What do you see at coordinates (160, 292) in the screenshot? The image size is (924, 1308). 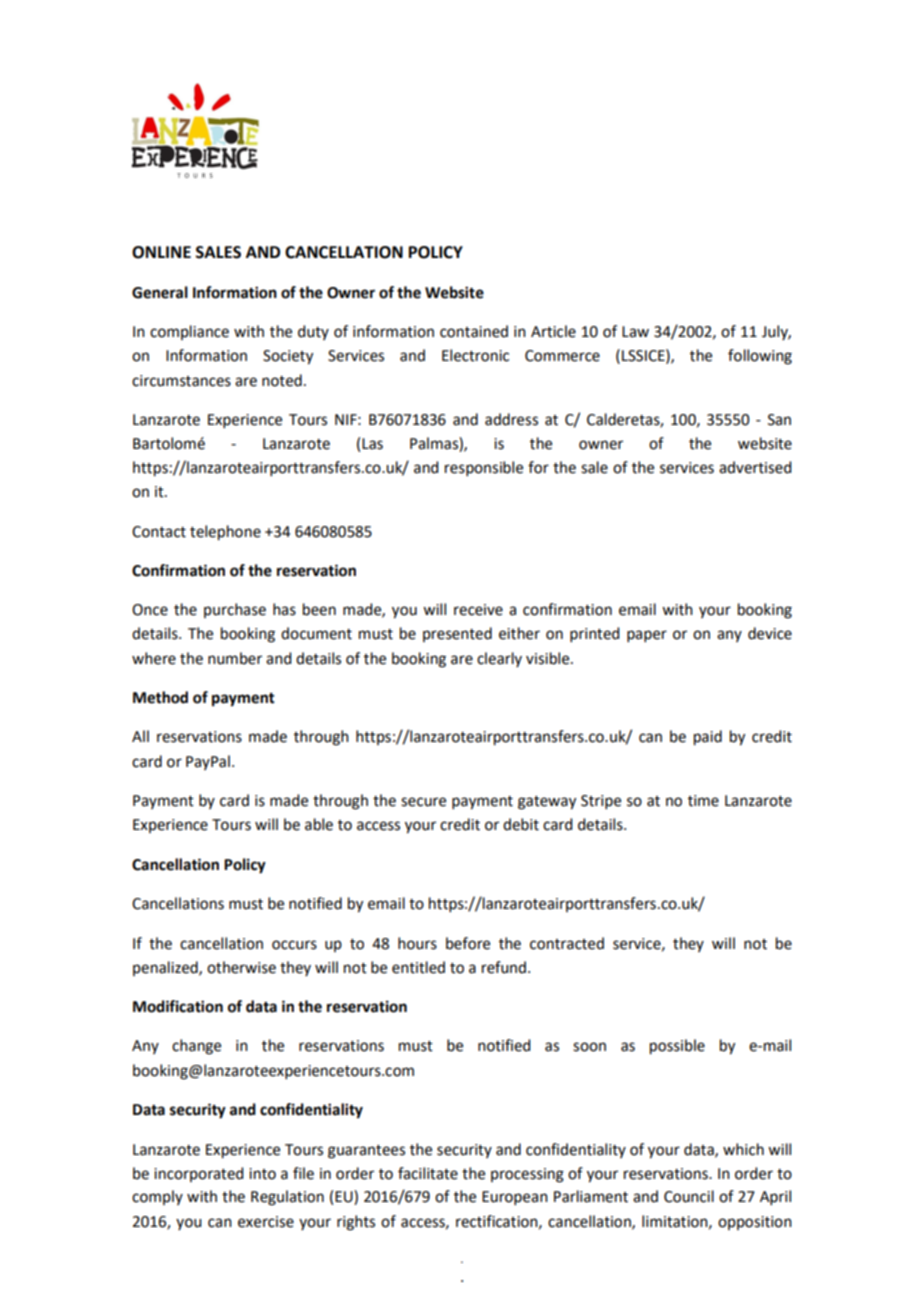 I see `General` at bounding box center [160, 292].
